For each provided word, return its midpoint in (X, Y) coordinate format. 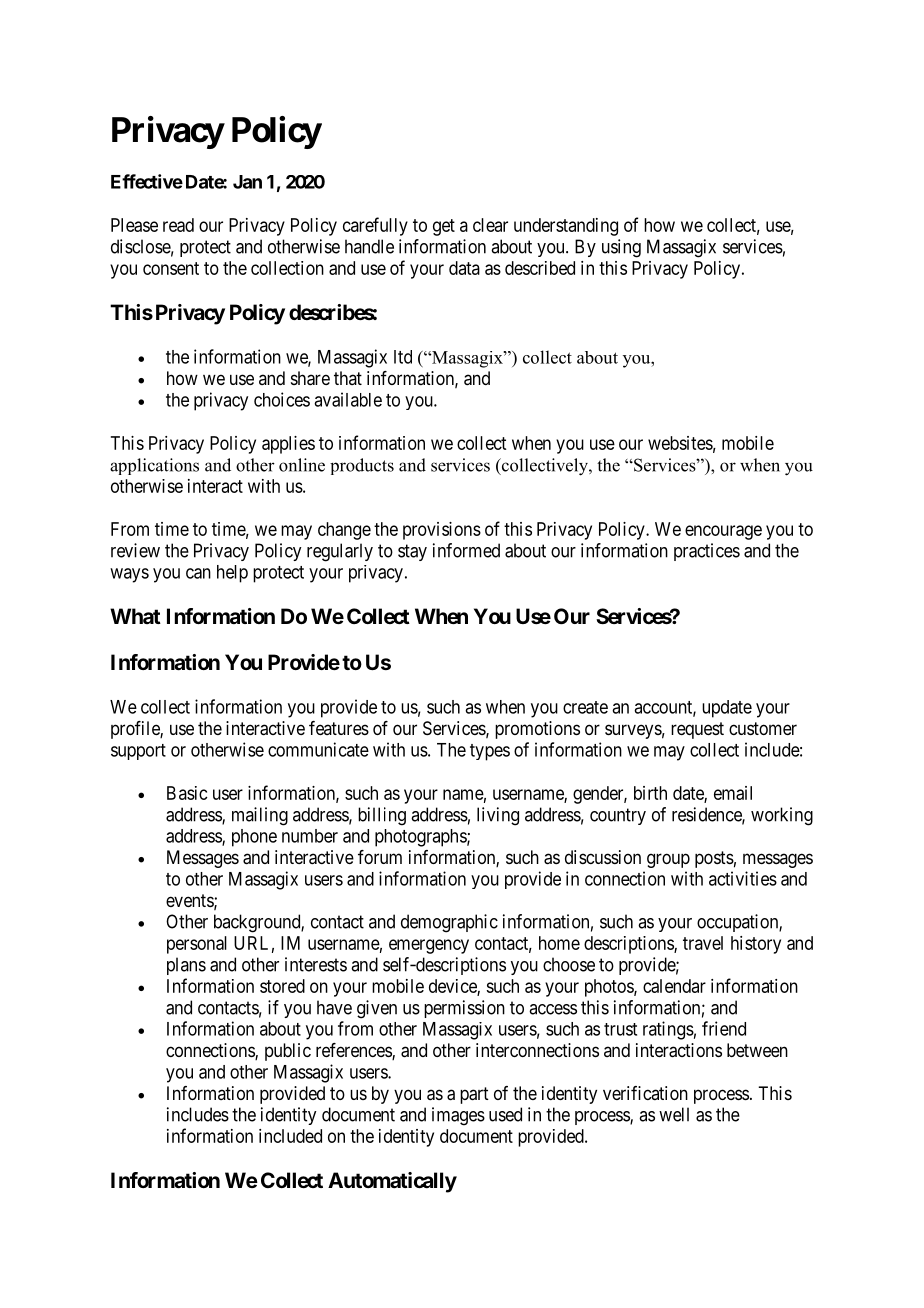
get (444, 227)
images (458, 1116)
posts (714, 859)
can (198, 573)
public (288, 1052)
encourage (723, 532)
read (178, 225)
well (674, 1114)
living (498, 816)
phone (254, 838)
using (621, 248)
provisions (442, 531)
